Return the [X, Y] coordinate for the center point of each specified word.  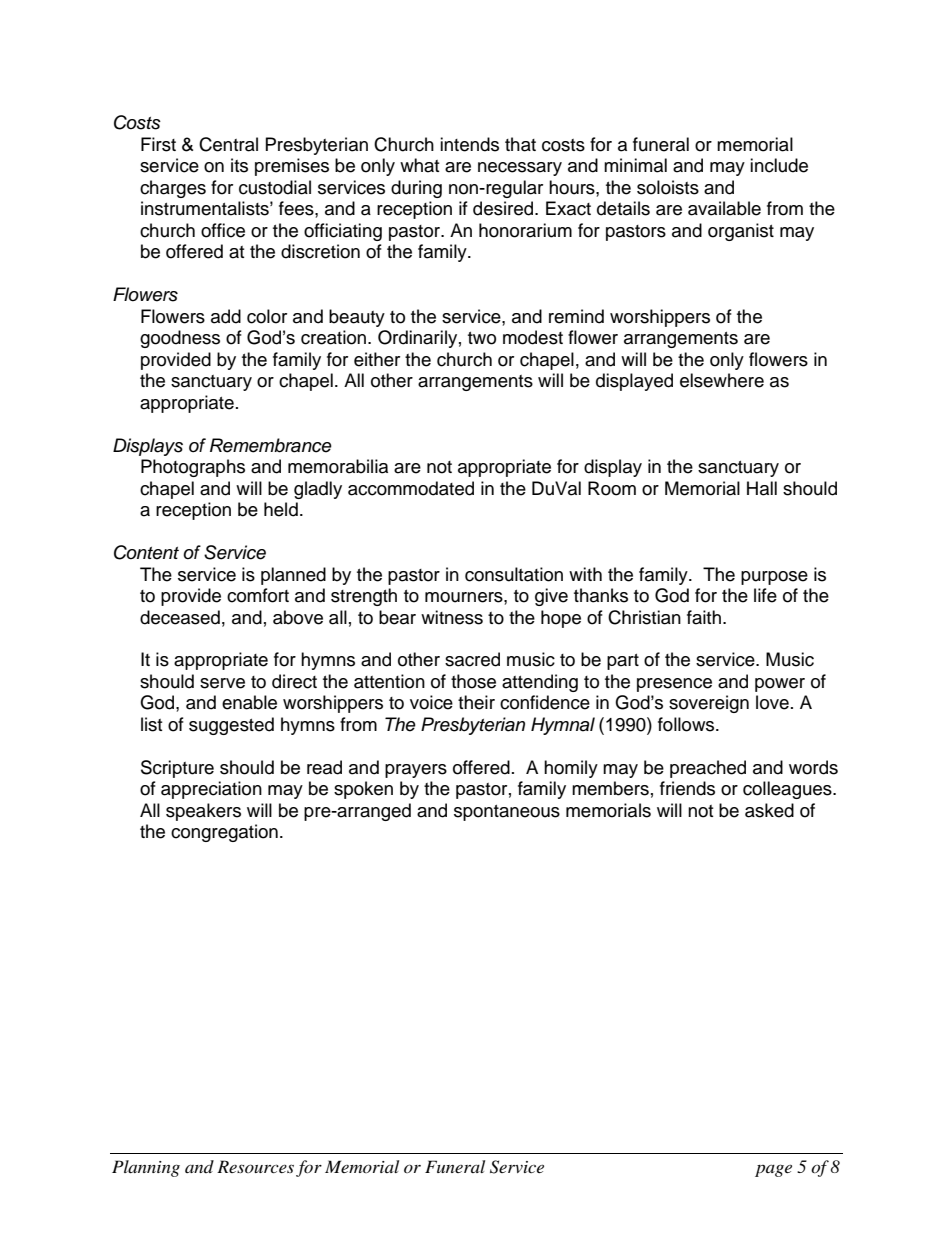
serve [222, 683]
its [239, 165]
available [724, 208]
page [773, 1170]
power [780, 685]
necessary [520, 169]
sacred [472, 659]
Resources [255, 1166]
